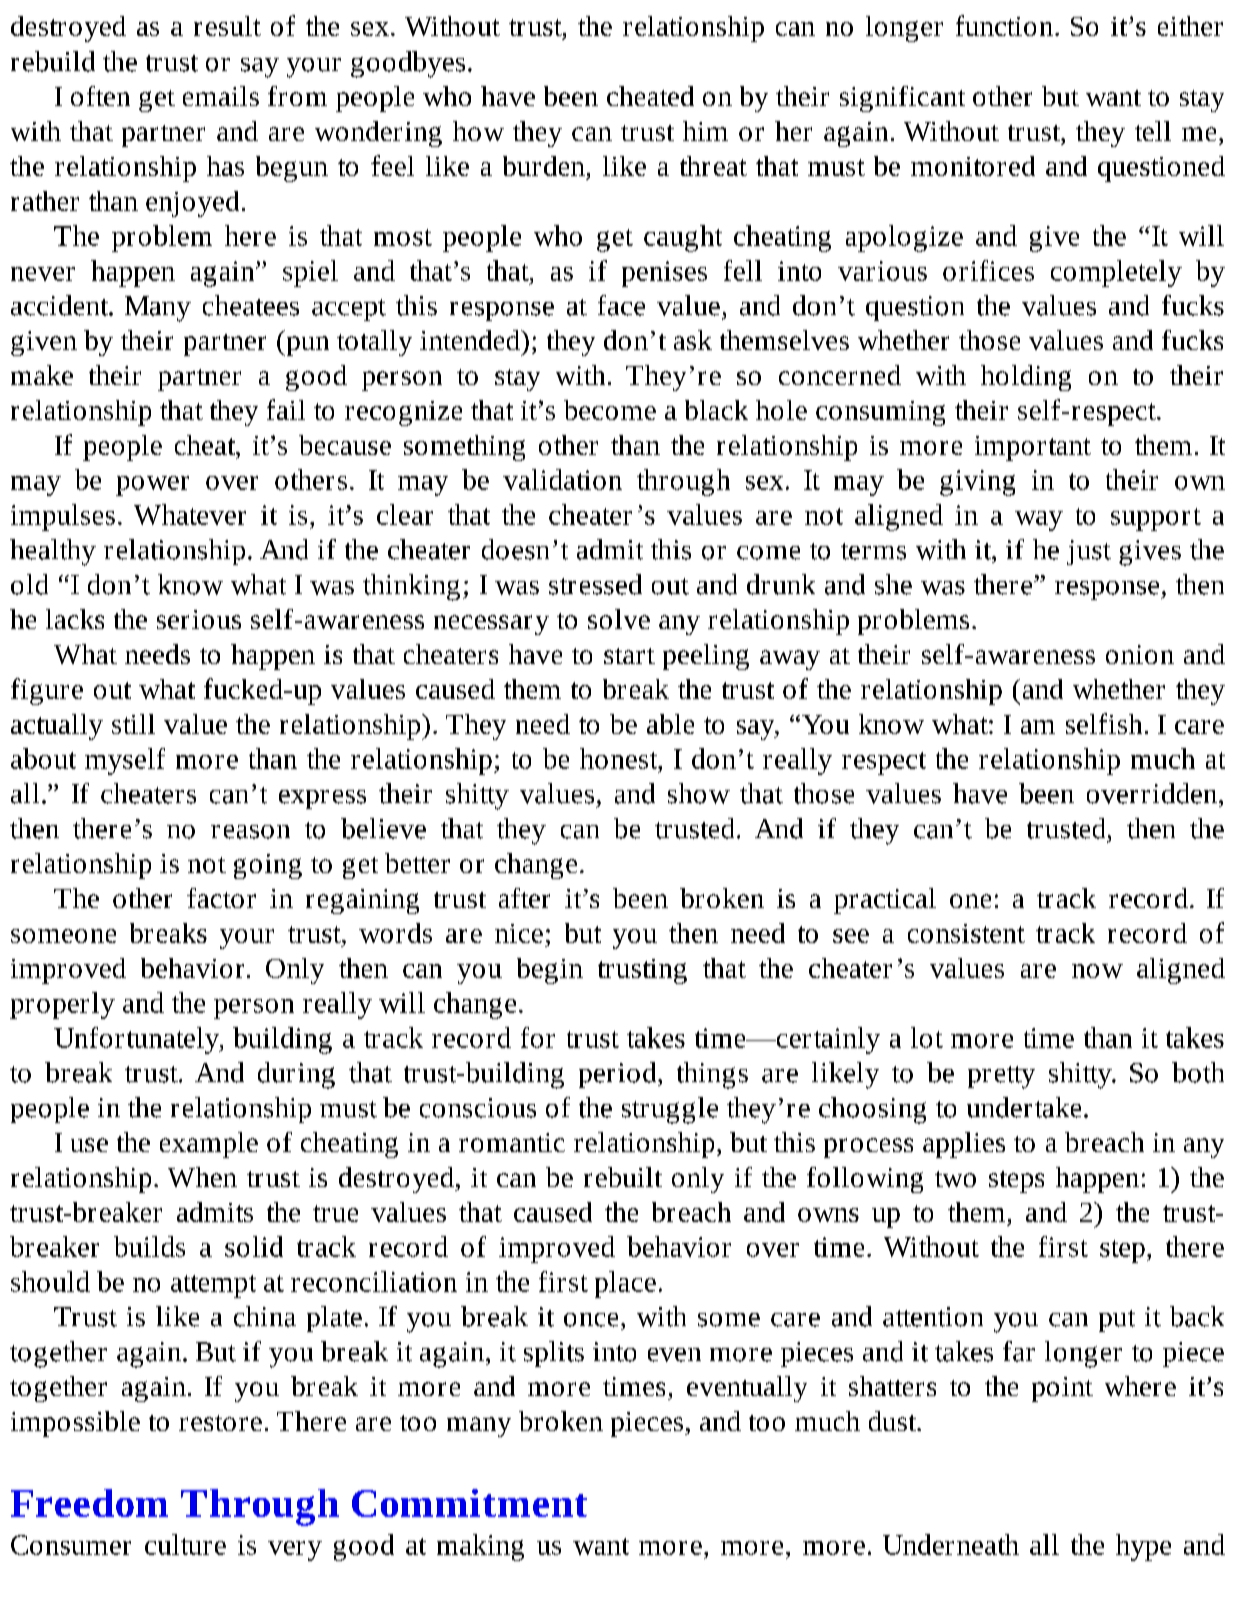  What do you see at coordinates (221, 898) in the screenshot?
I see `factor` at bounding box center [221, 898].
